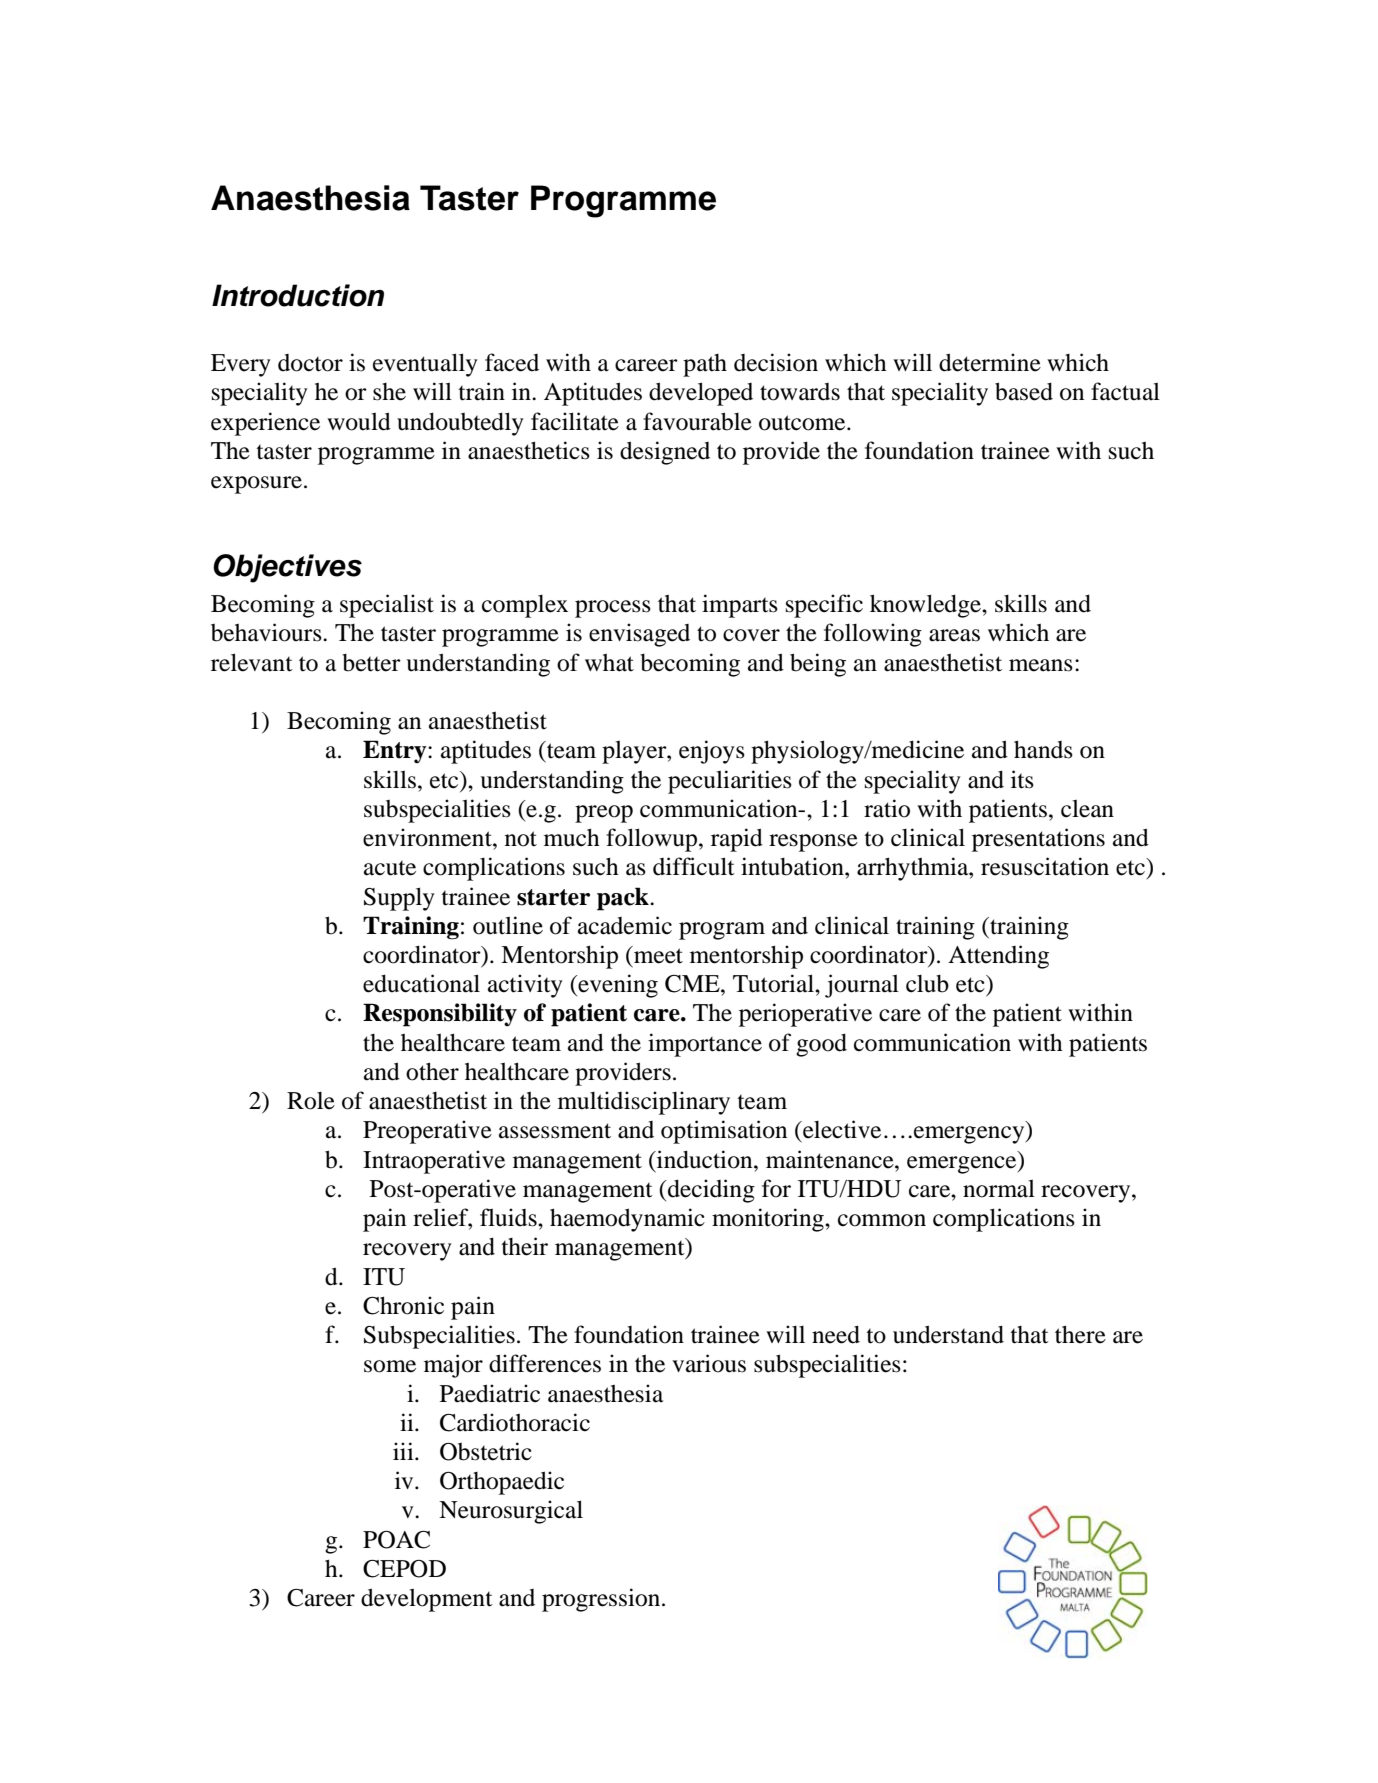 This page has height=1783, width=1378. I want to click on progression, so click(602, 1600).
